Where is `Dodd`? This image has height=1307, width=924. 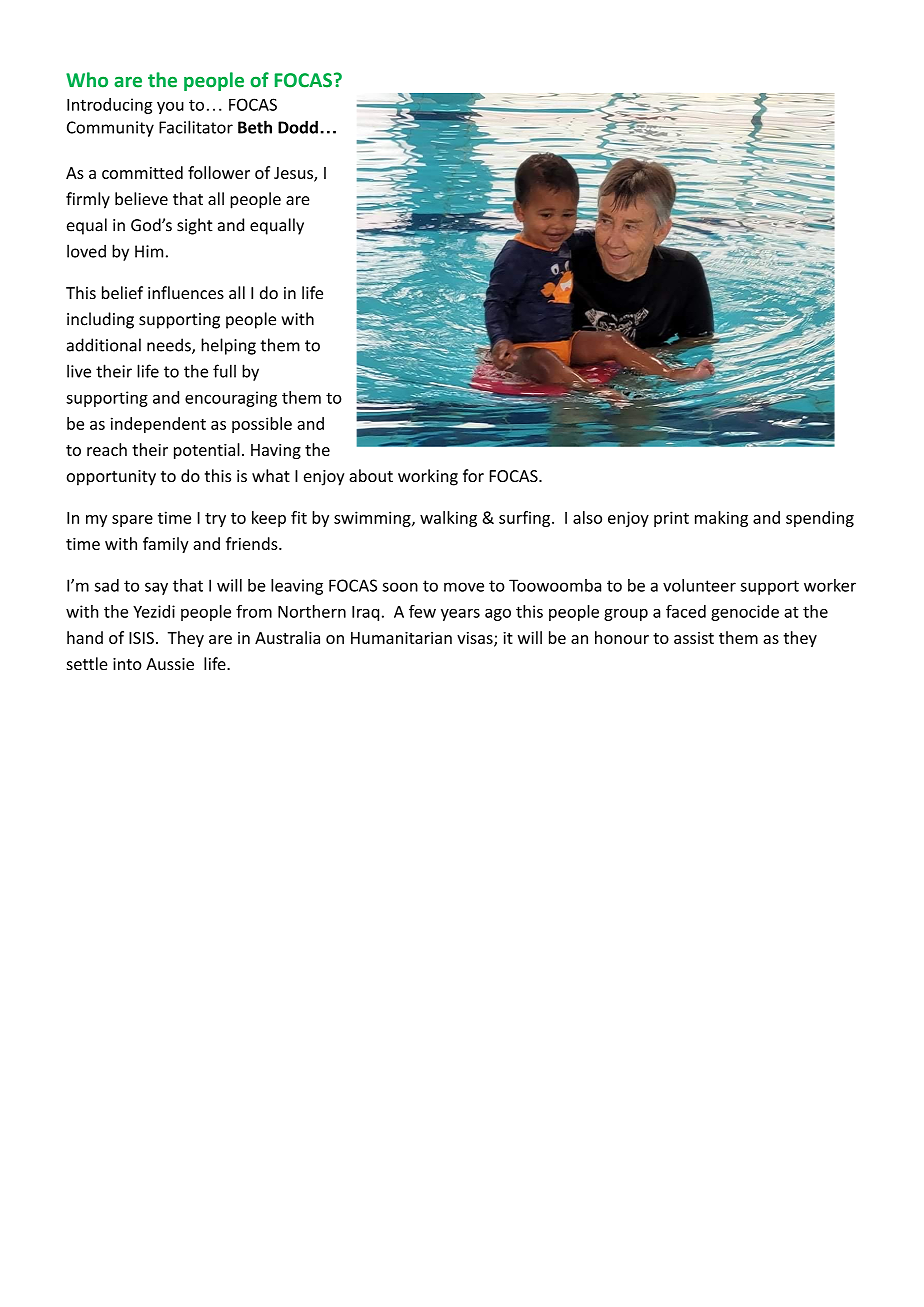 Dodd is located at coordinates (298, 127).
